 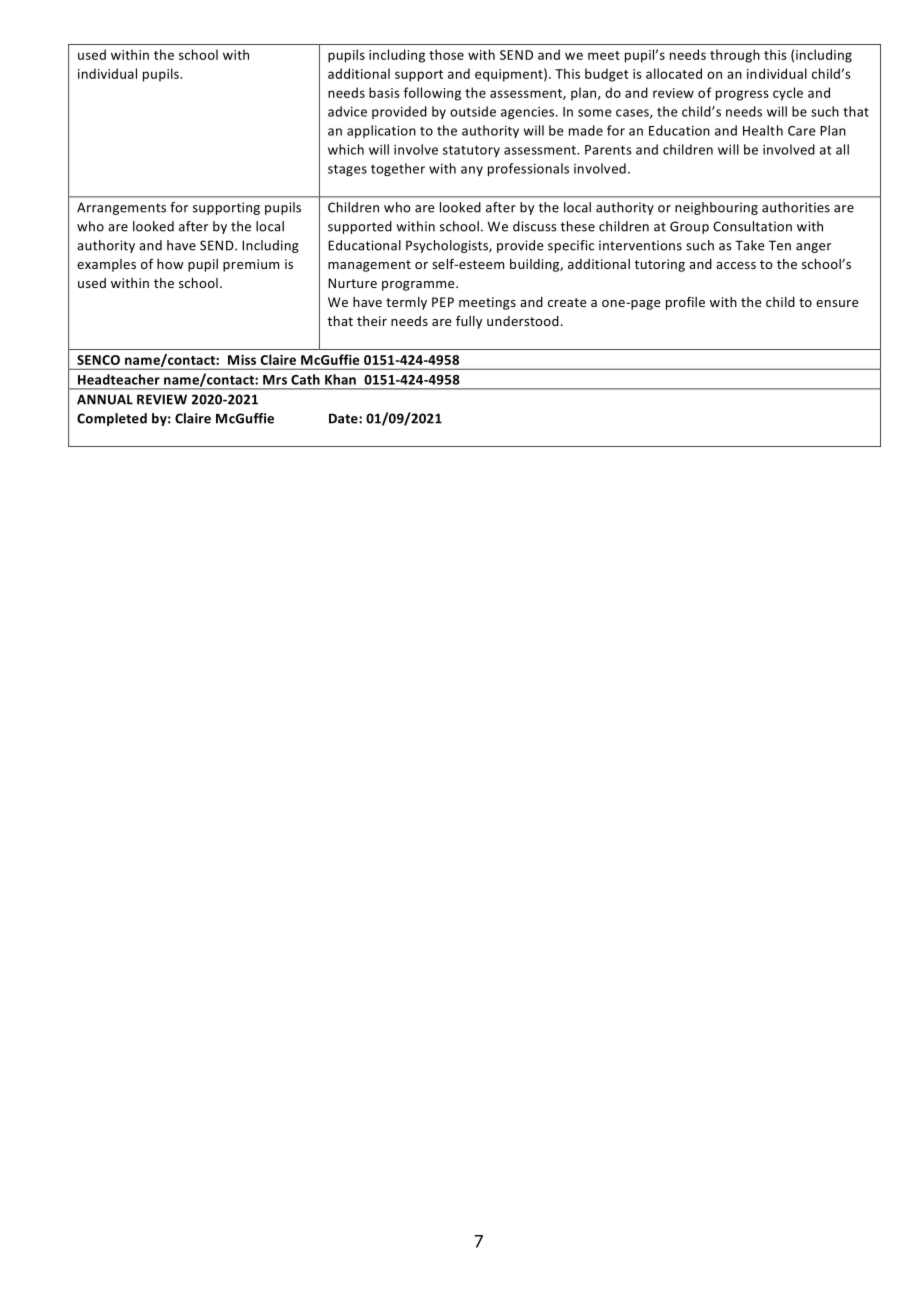 What do you see at coordinates (749, 245) in the screenshot?
I see `Take` at bounding box center [749, 245].
